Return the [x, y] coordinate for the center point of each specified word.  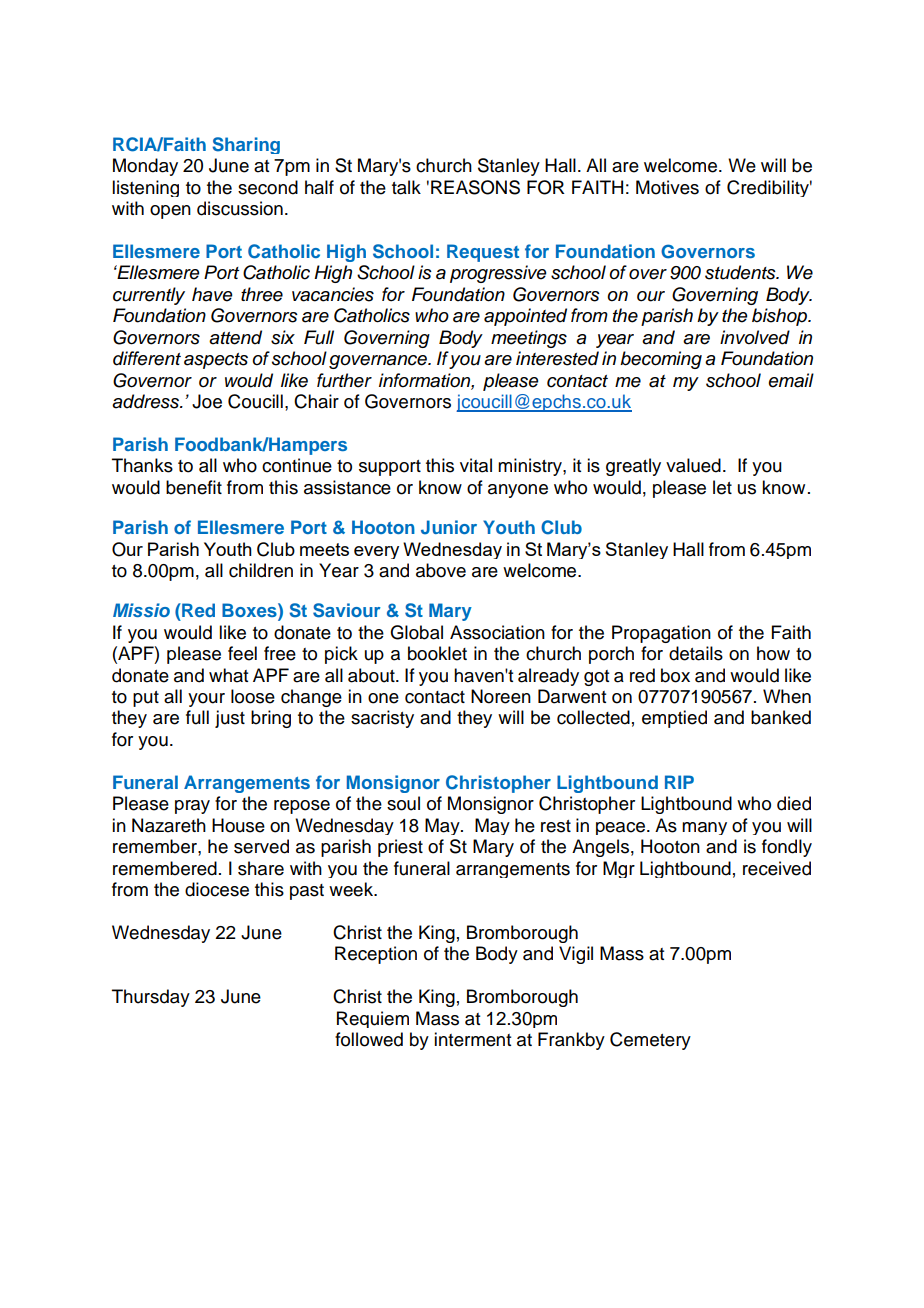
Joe [207, 401]
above [441, 570]
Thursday [151, 998]
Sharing [246, 145]
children [261, 570]
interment [472, 1039]
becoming [661, 360]
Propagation [661, 634]
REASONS [475, 187]
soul [403, 803]
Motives [667, 187]
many [704, 828]
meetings [529, 339]
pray [192, 807]
